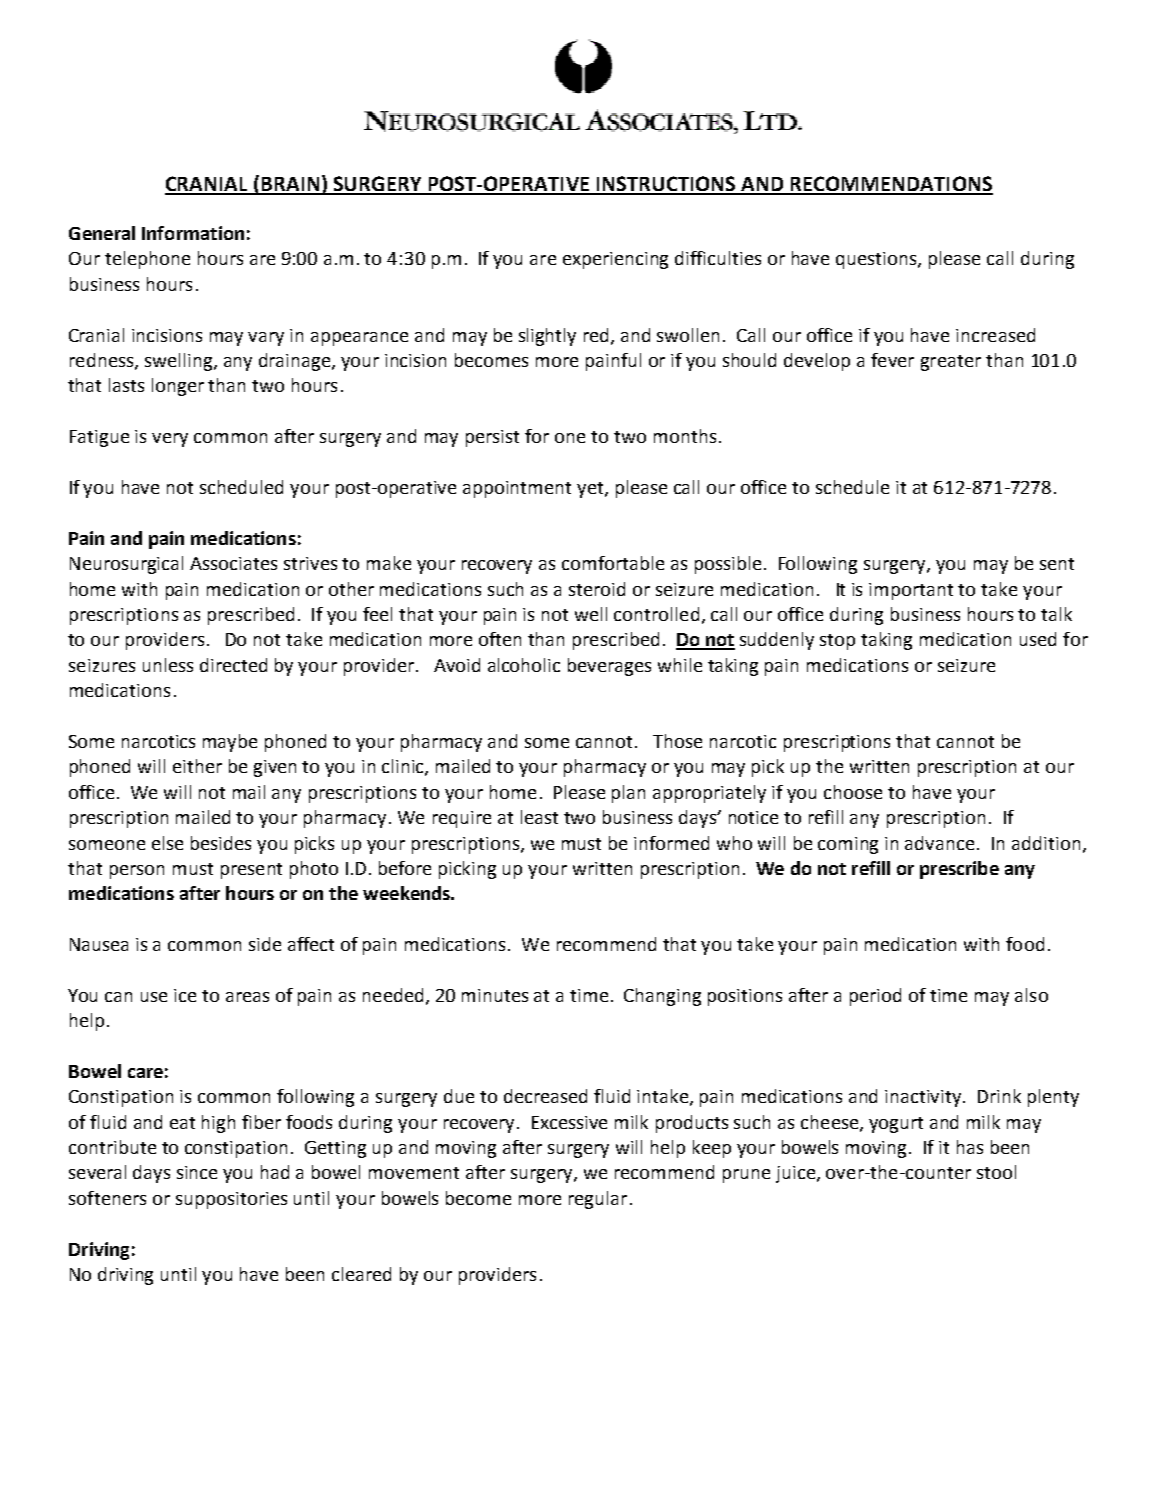  What do you see at coordinates (677, 741) in the screenshot?
I see `Those` at bounding box center [677, 741].
